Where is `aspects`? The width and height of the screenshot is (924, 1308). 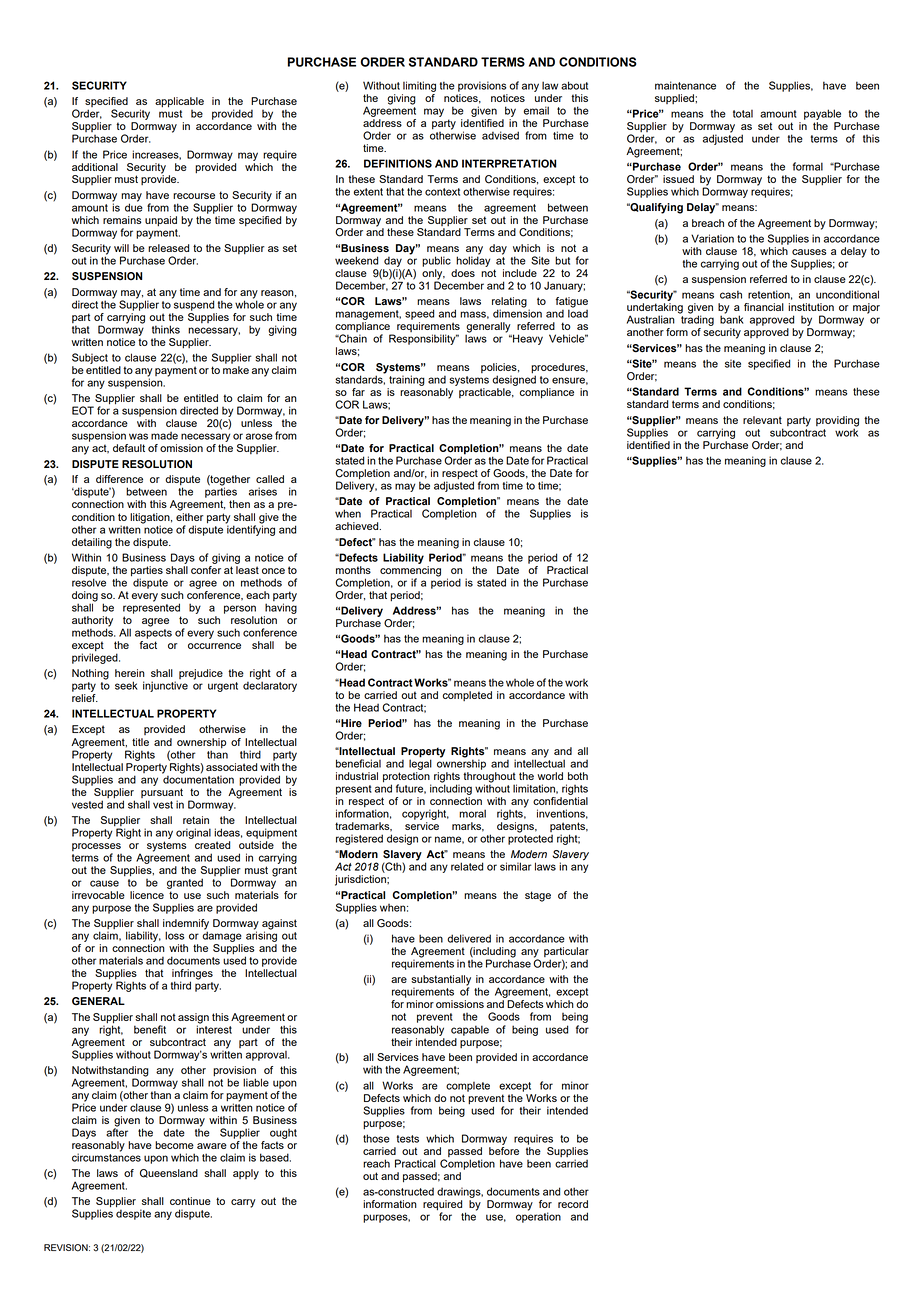 aspects is located at coordinates (153, 632).
